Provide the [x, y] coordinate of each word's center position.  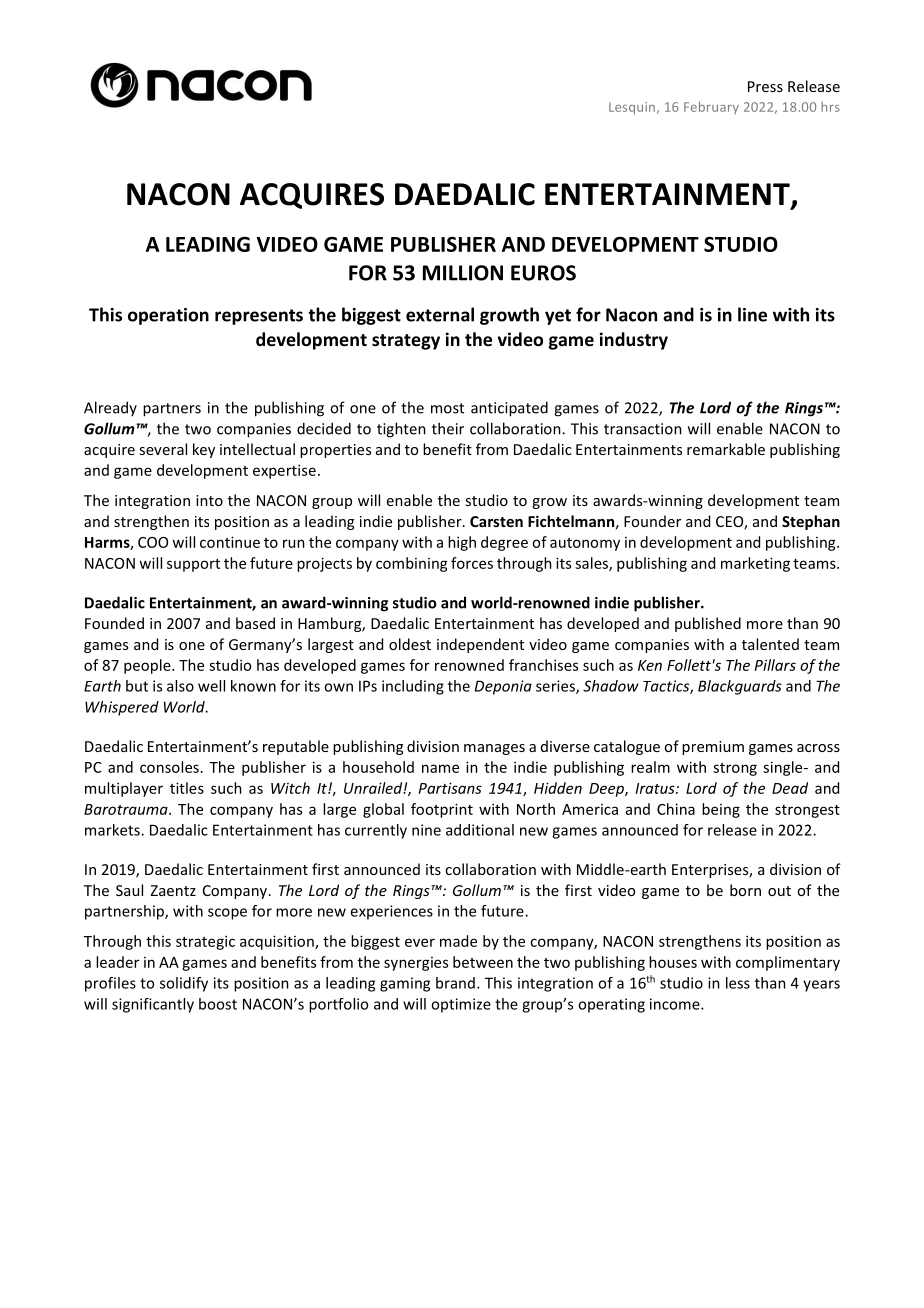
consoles [169, 767]
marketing [755, 564]
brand [455, 983]
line [752, 314]
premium [713, 748]
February [711, 107]
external [440, 314]
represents [259, 317]
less [738, 983]
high [462, 543]
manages [494, 749]
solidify [184, 984]
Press [765, 86]
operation [168, 316]
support [193, 565]
